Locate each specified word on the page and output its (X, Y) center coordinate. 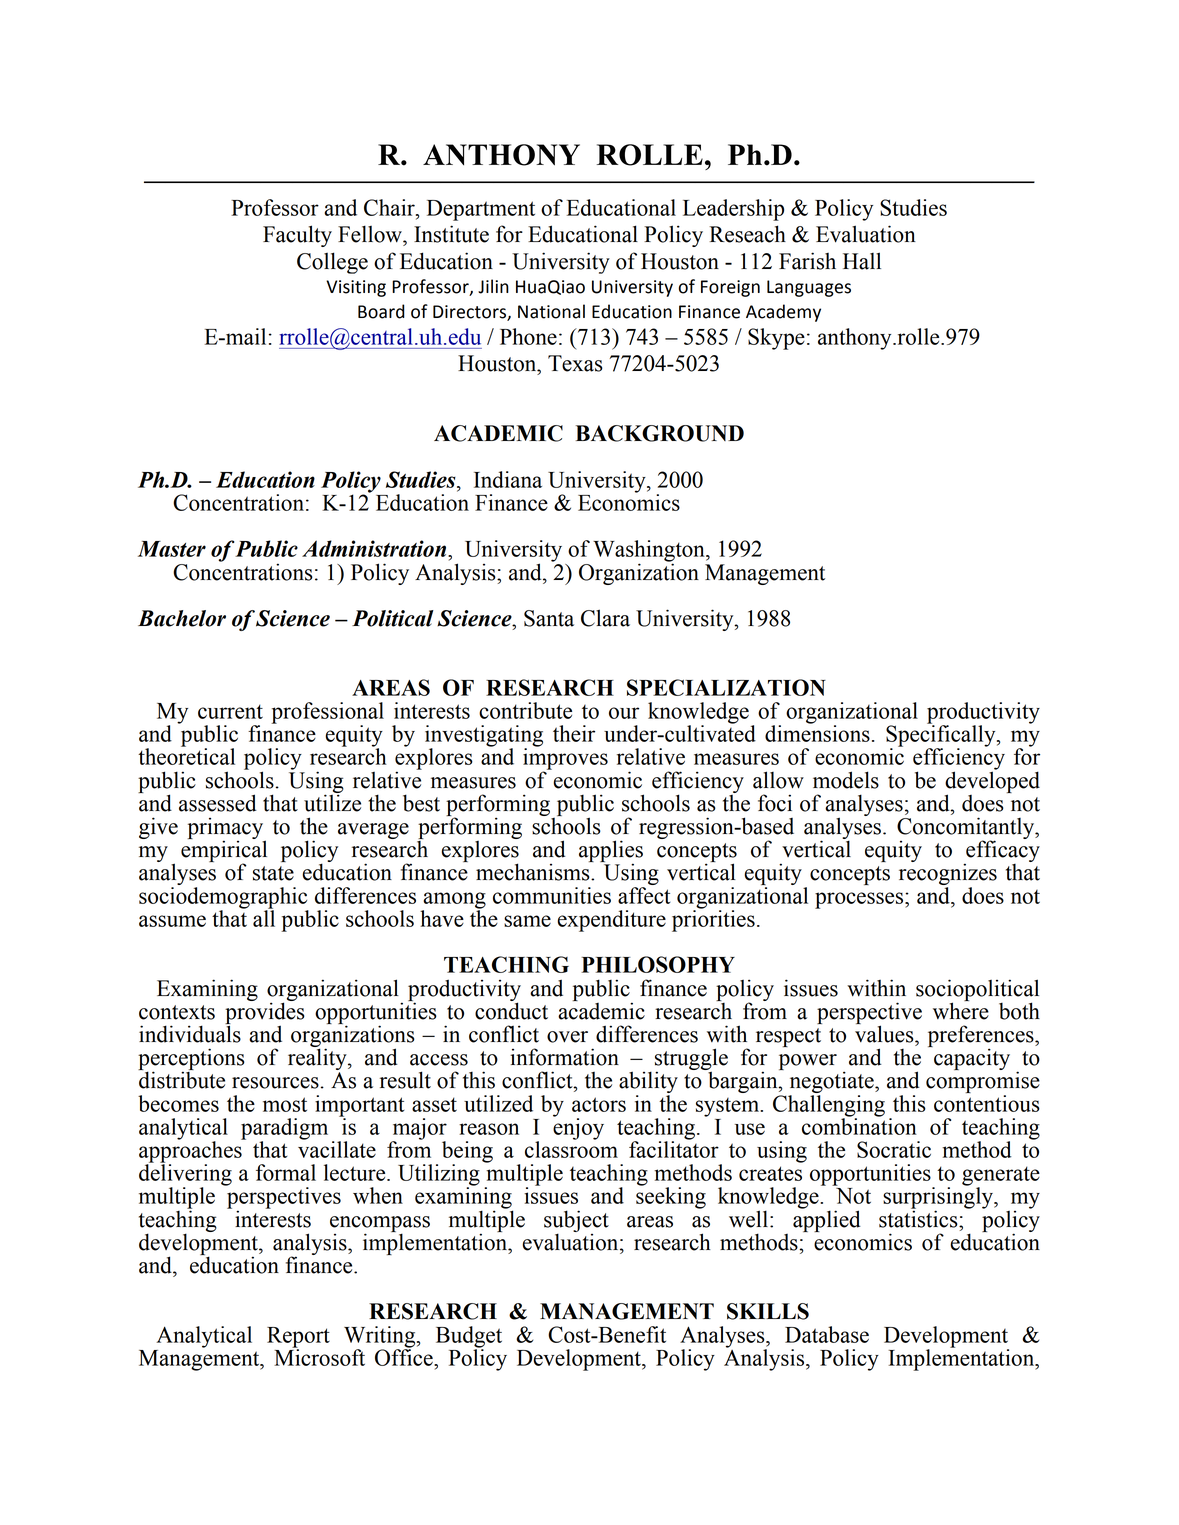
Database (827, 1334)
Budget (469, 1338)
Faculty (297, 236)
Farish (807, 261)
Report (298, 1338)
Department (481, 210)
